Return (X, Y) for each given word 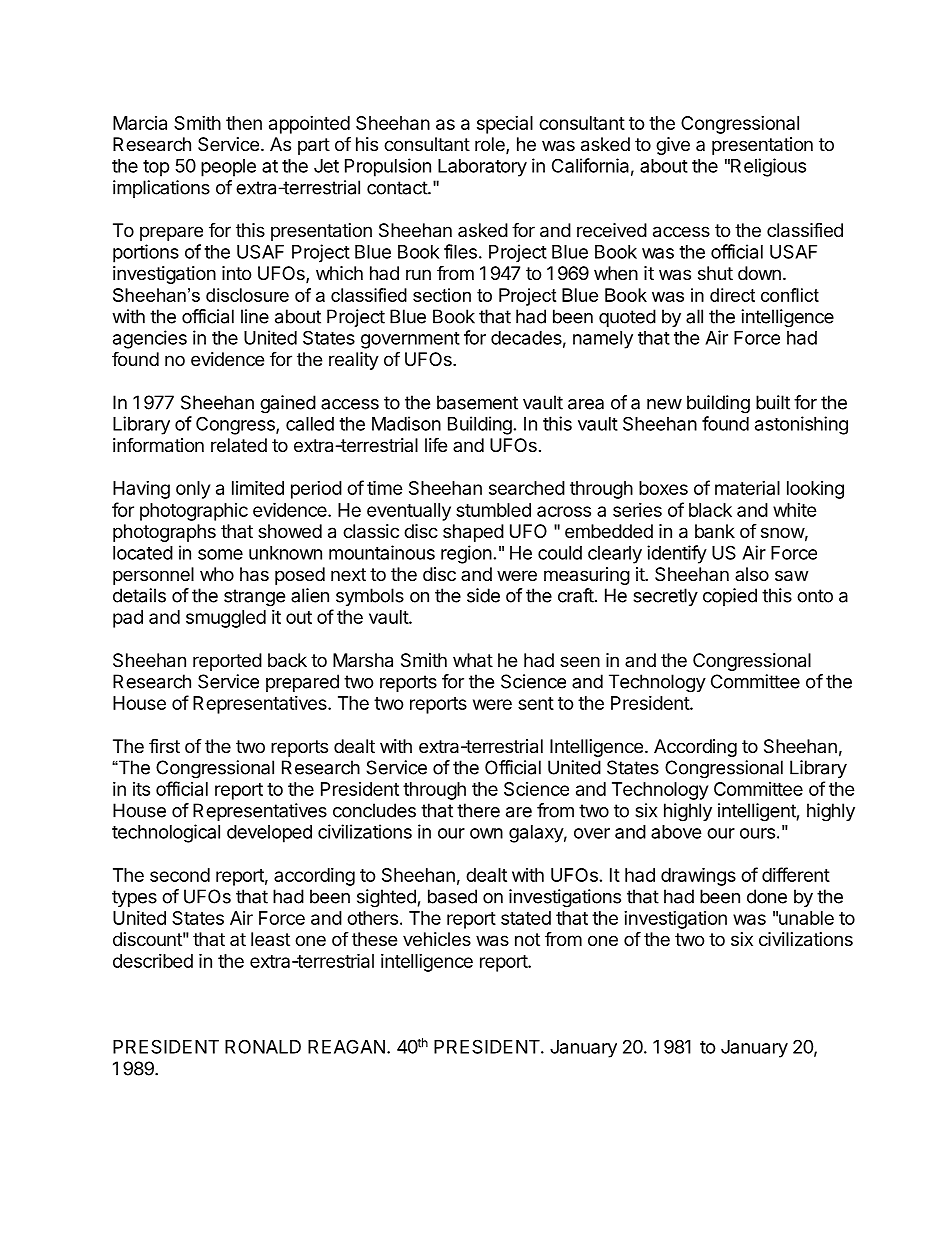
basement (477, 402)
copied (730, 597)
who (217, 574)
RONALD (263, 1046)
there (478, 810)
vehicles (437, 939)
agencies (150, 339)
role (491, 145)
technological (166, 833)
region (466, 554)
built (773, 402)
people (228, 168)
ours (757, 833)
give (673, 146)
